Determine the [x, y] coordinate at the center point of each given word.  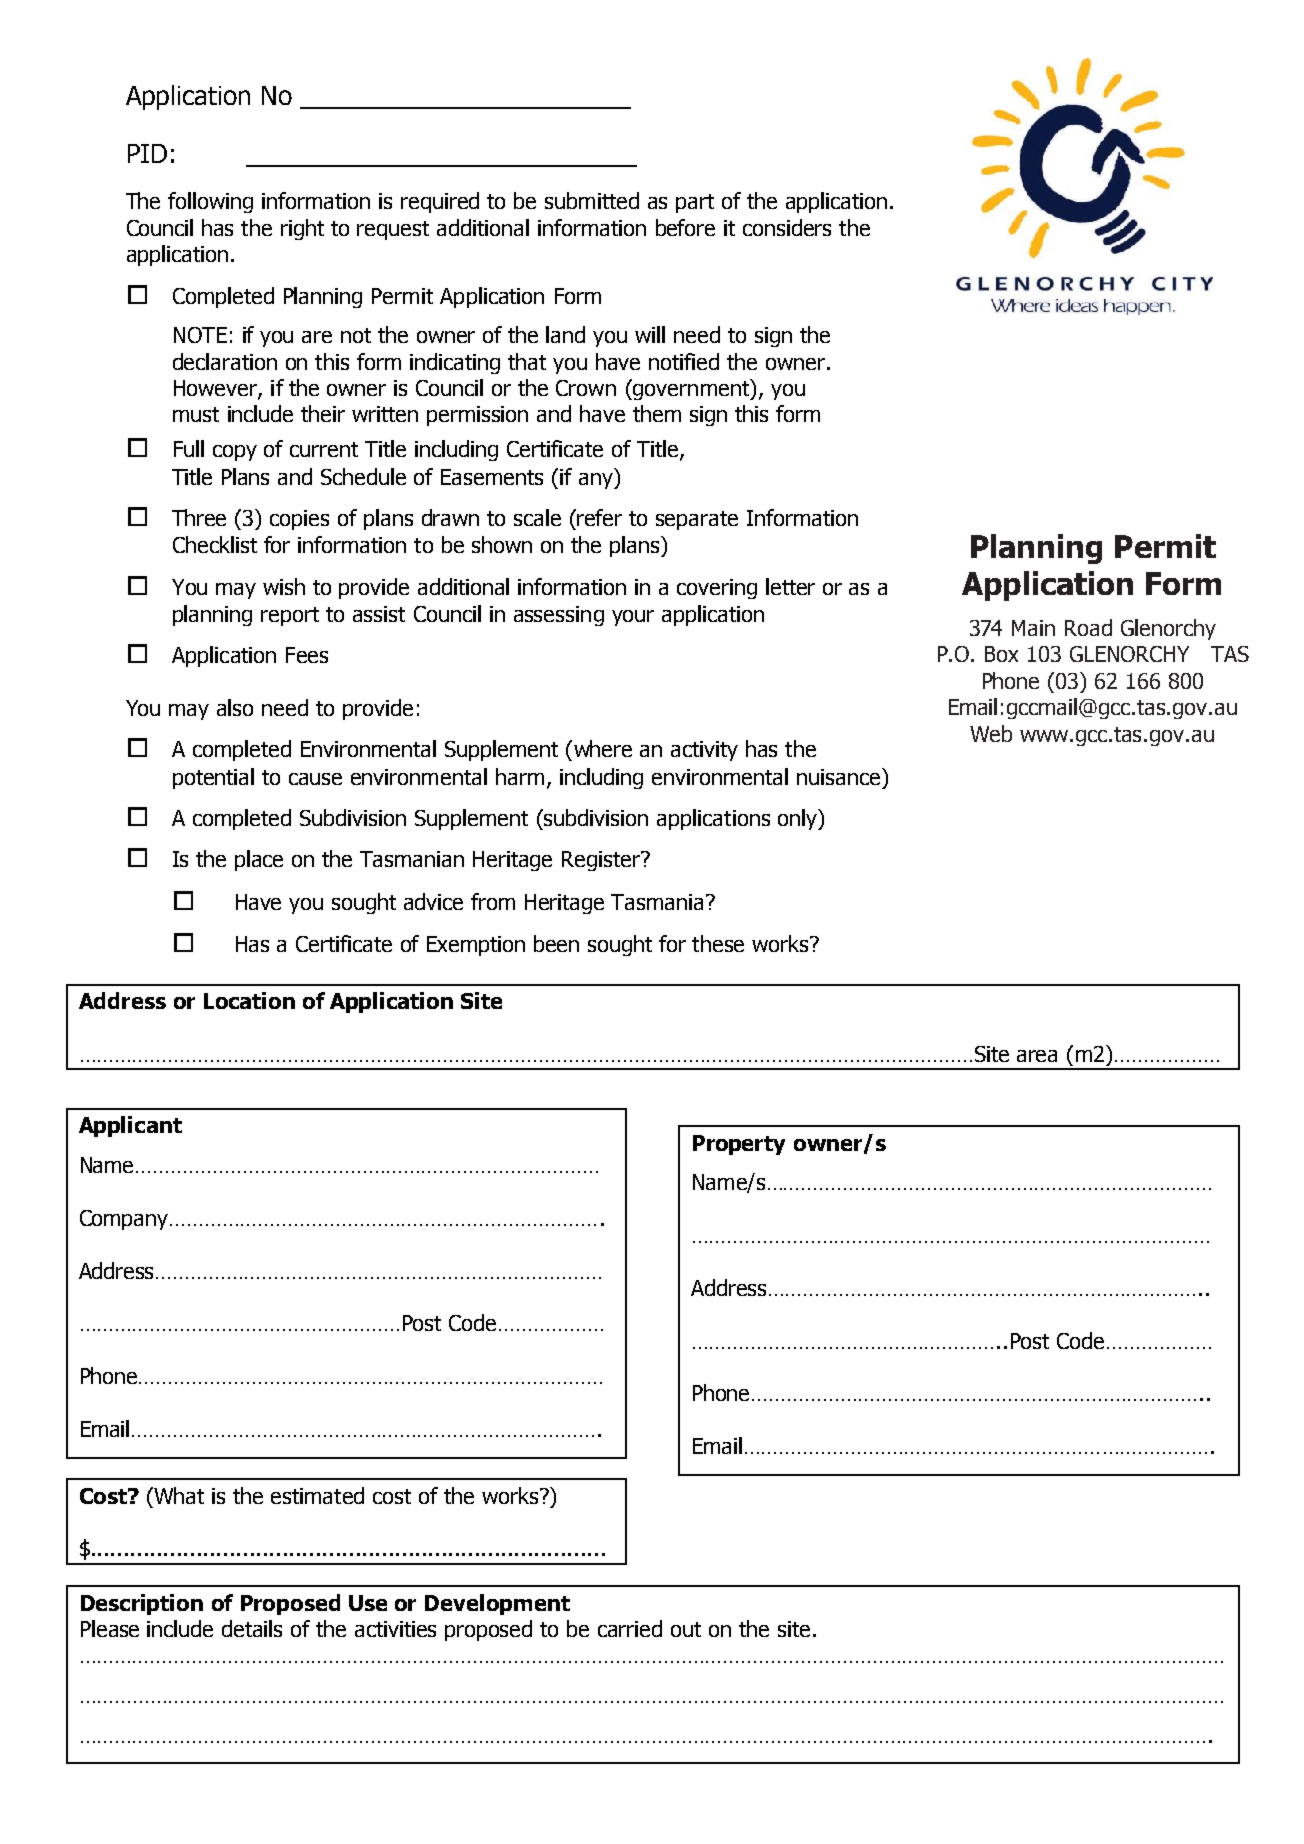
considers [787, 227]
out [686, 1629]
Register [602, 861]
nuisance [838, 777]
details [252, 1628]
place [259, 860]
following [210, 202]
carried [630, 1628]
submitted [592, 200]
